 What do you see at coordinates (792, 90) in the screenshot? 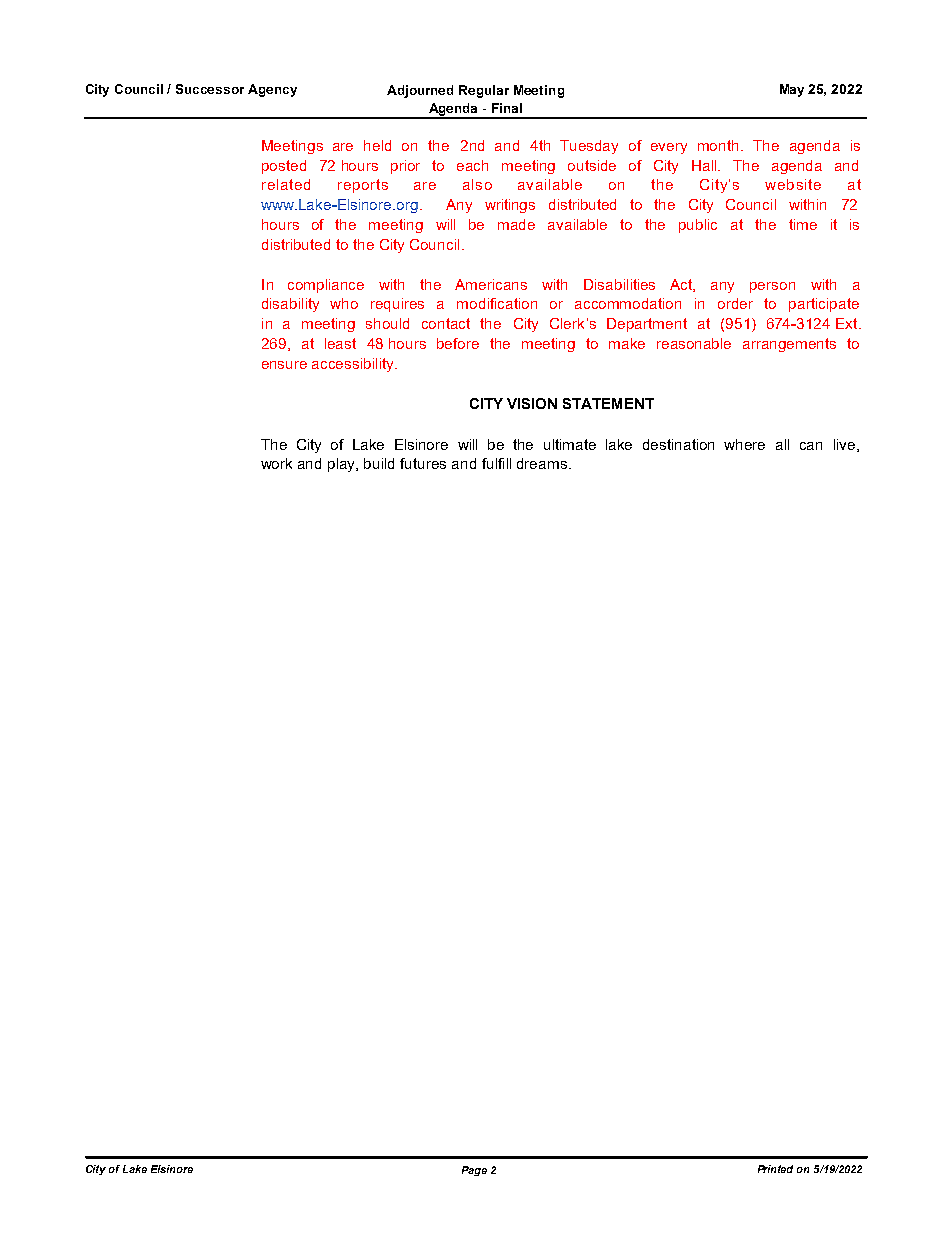
I see `May` at bounding box center [792, 90].
